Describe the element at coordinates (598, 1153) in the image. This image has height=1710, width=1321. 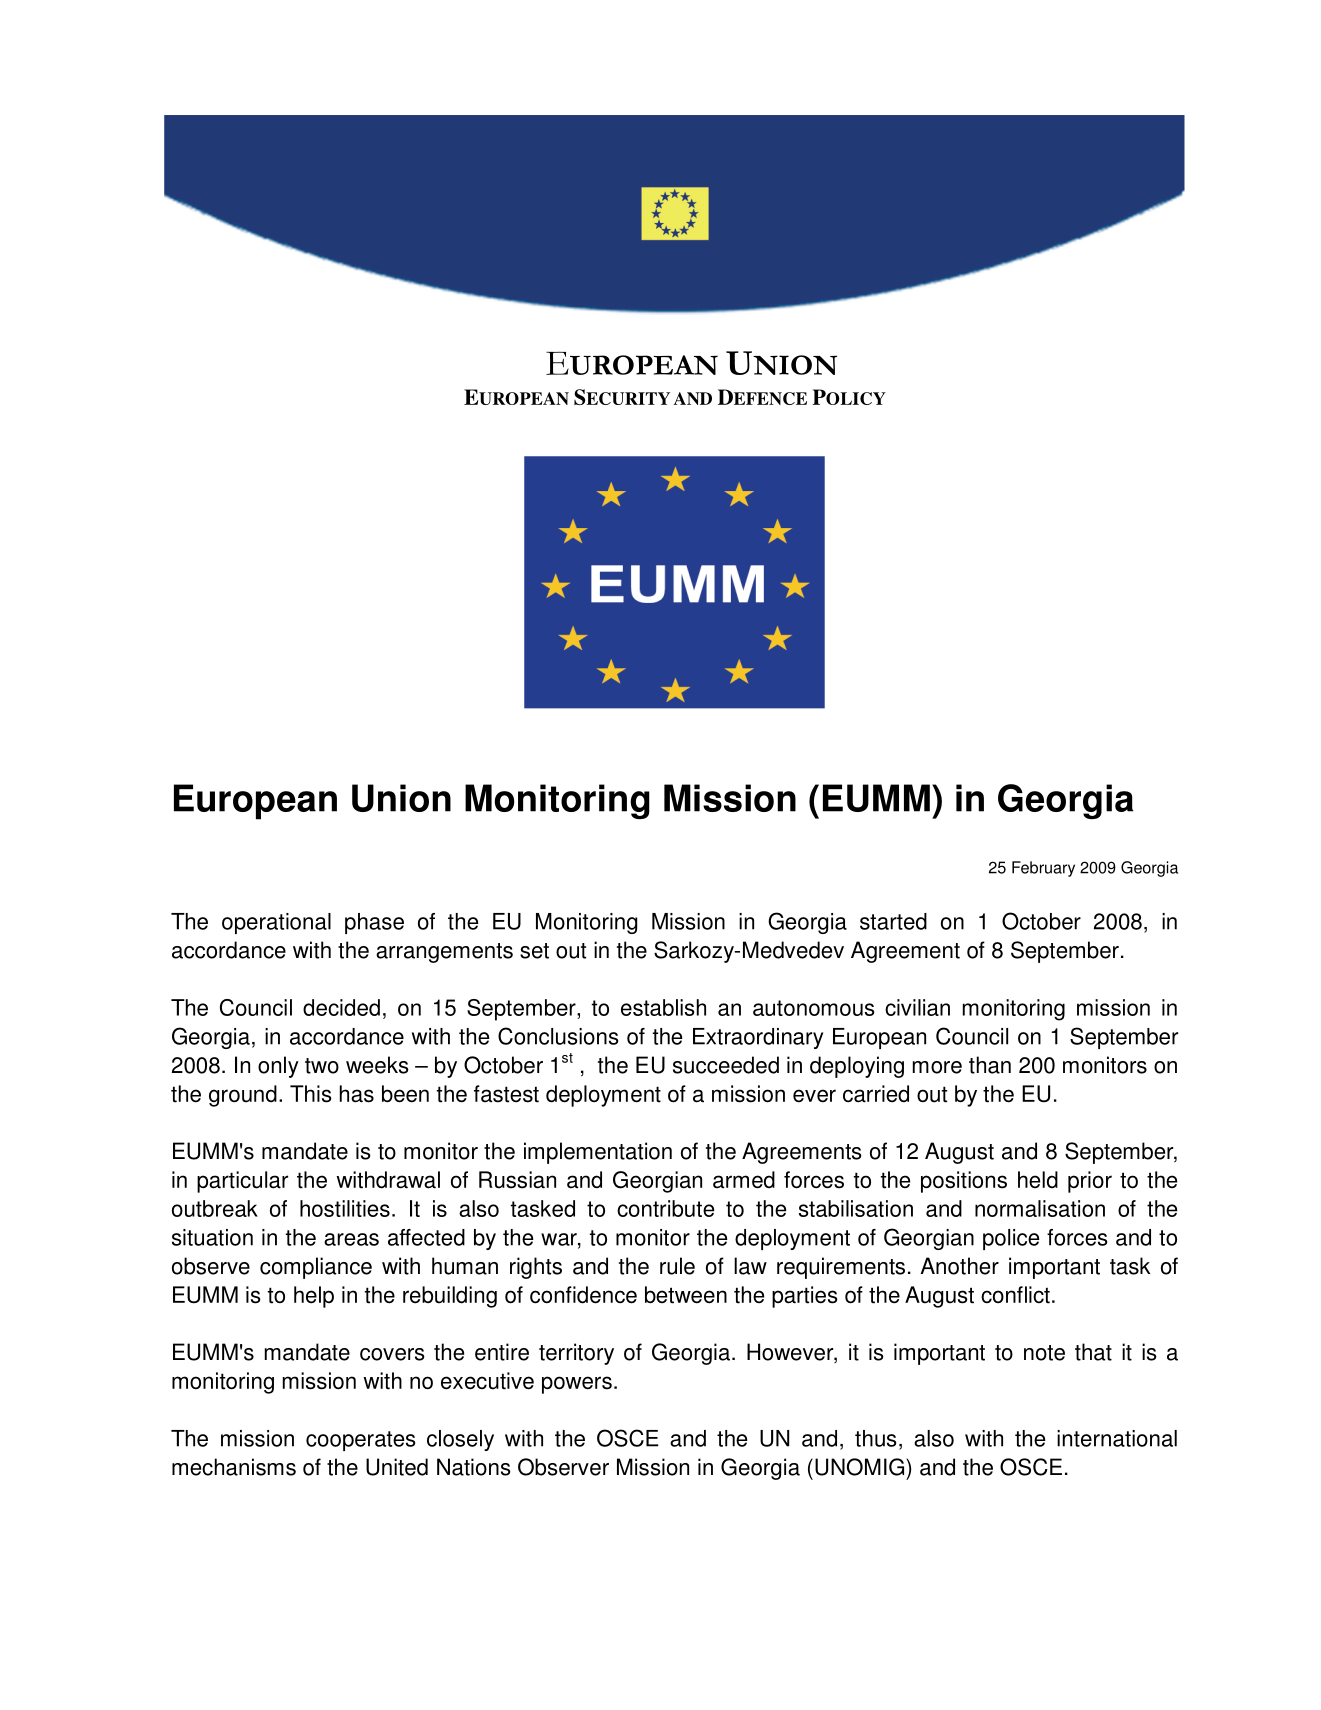
I see `implementation` at that location.
